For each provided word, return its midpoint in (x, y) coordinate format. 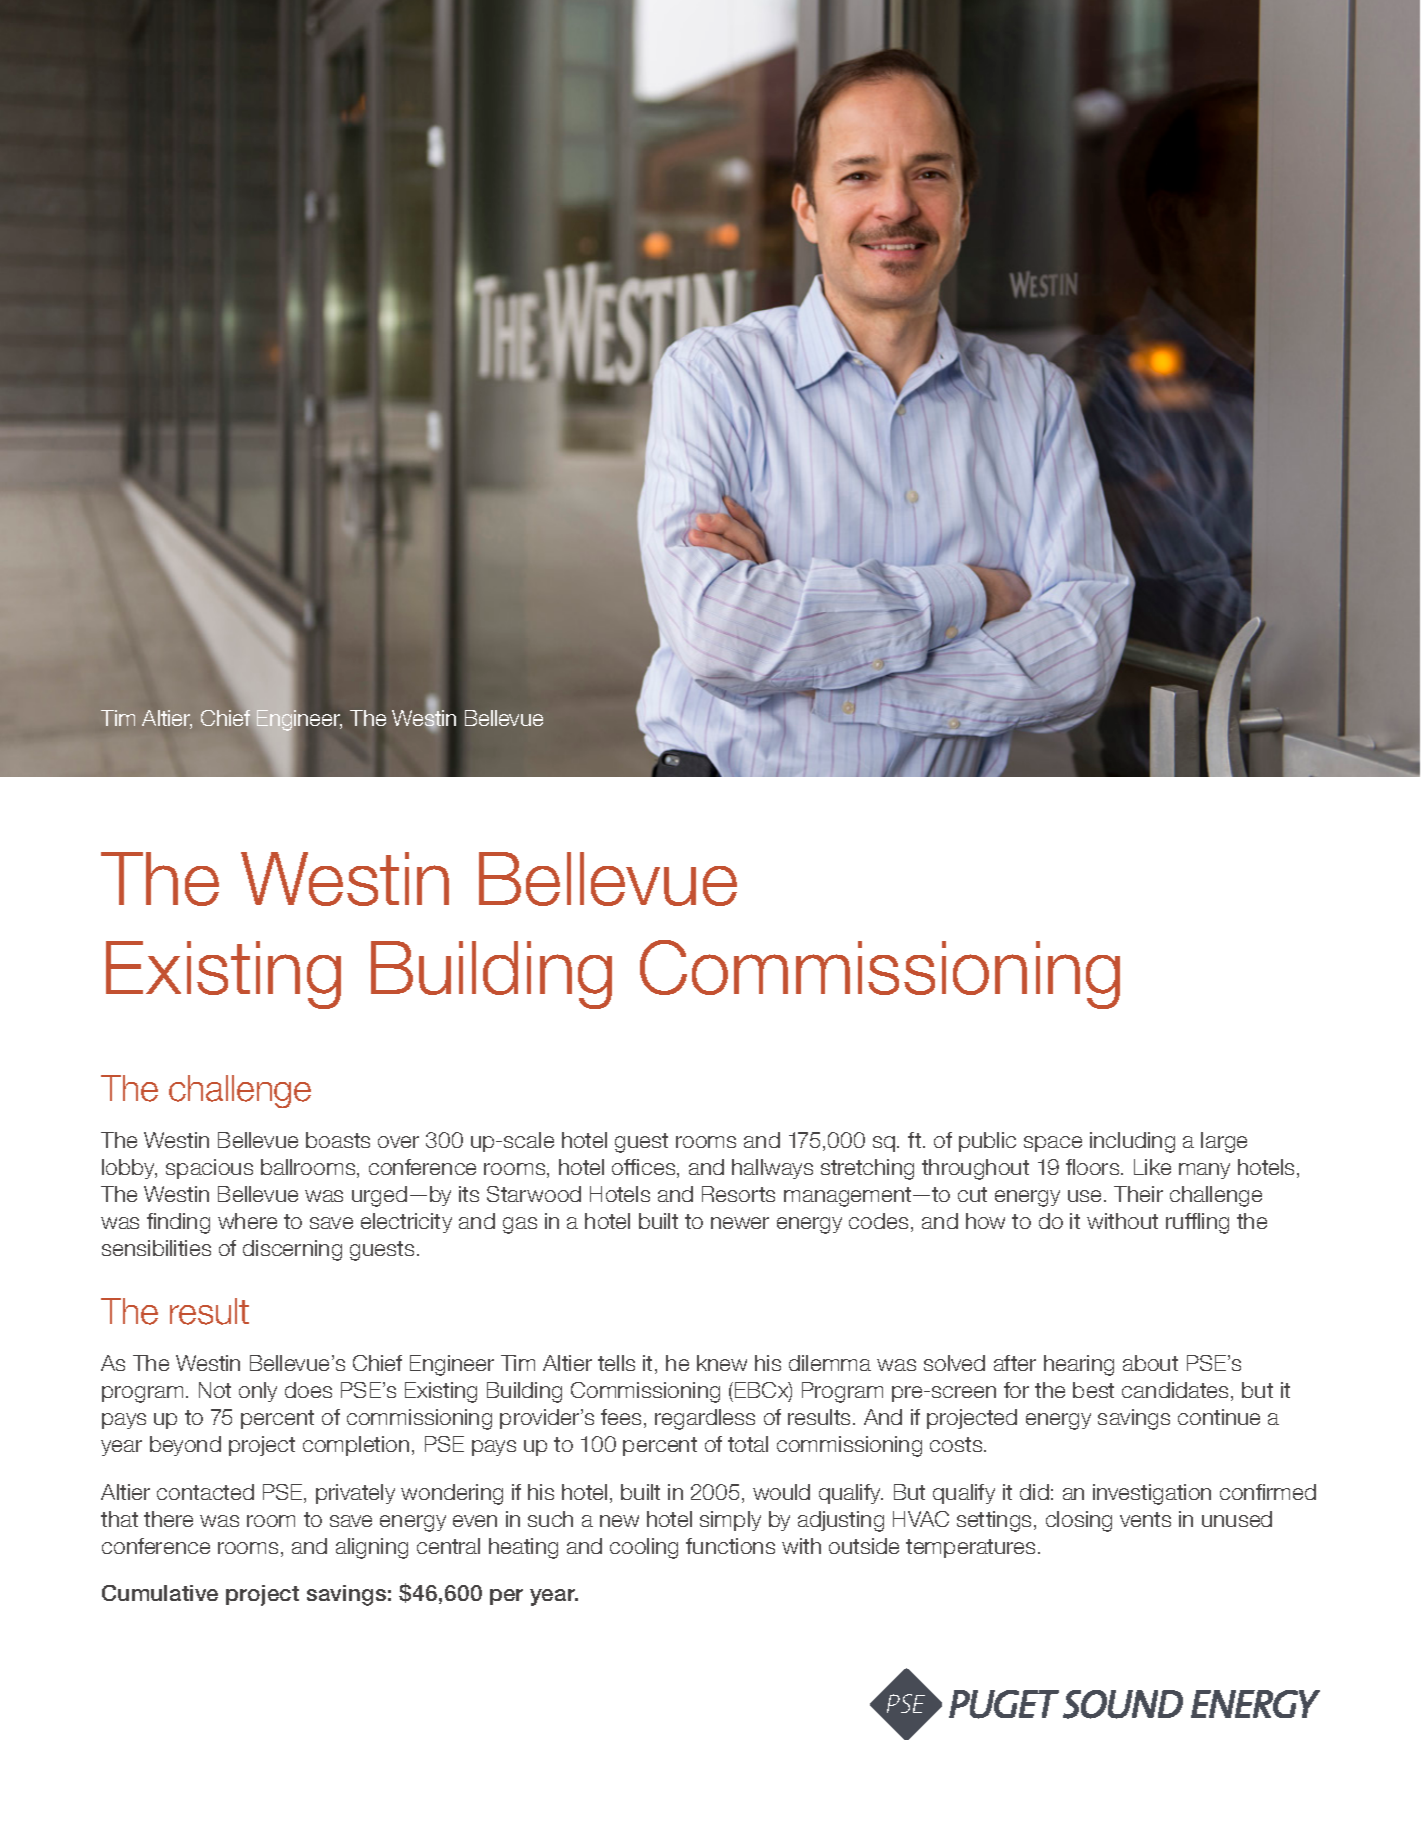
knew (722, 1363)
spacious (209, 1169)
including (1132, 1142)
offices (645, 1168)
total (748, 1444)
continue (1219, 1417)
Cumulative (160, 1593)
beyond (185, 1446)
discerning (292, 1250)
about (1150, 1363)
